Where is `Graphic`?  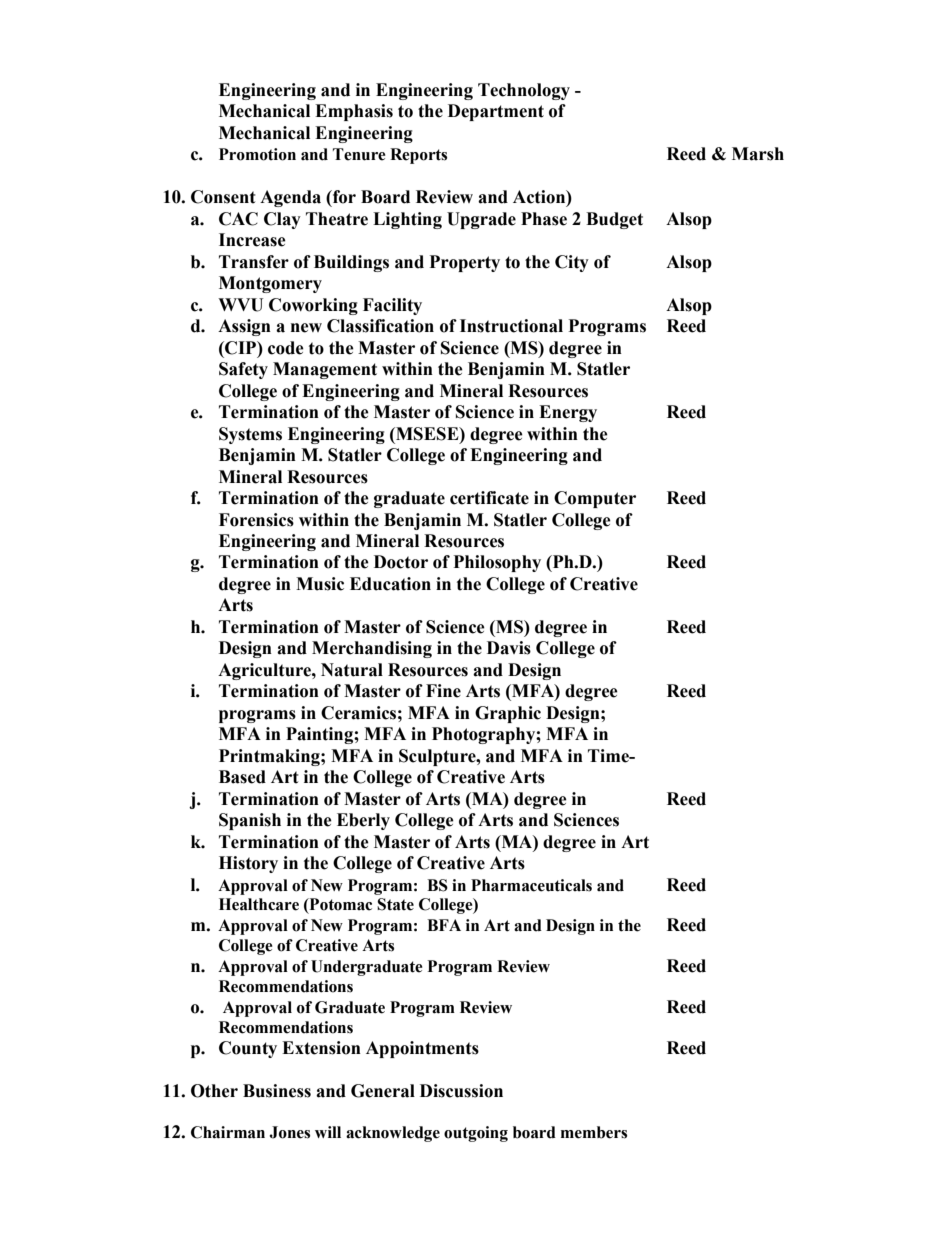 Graphic is located at coordinates (508, 714).
